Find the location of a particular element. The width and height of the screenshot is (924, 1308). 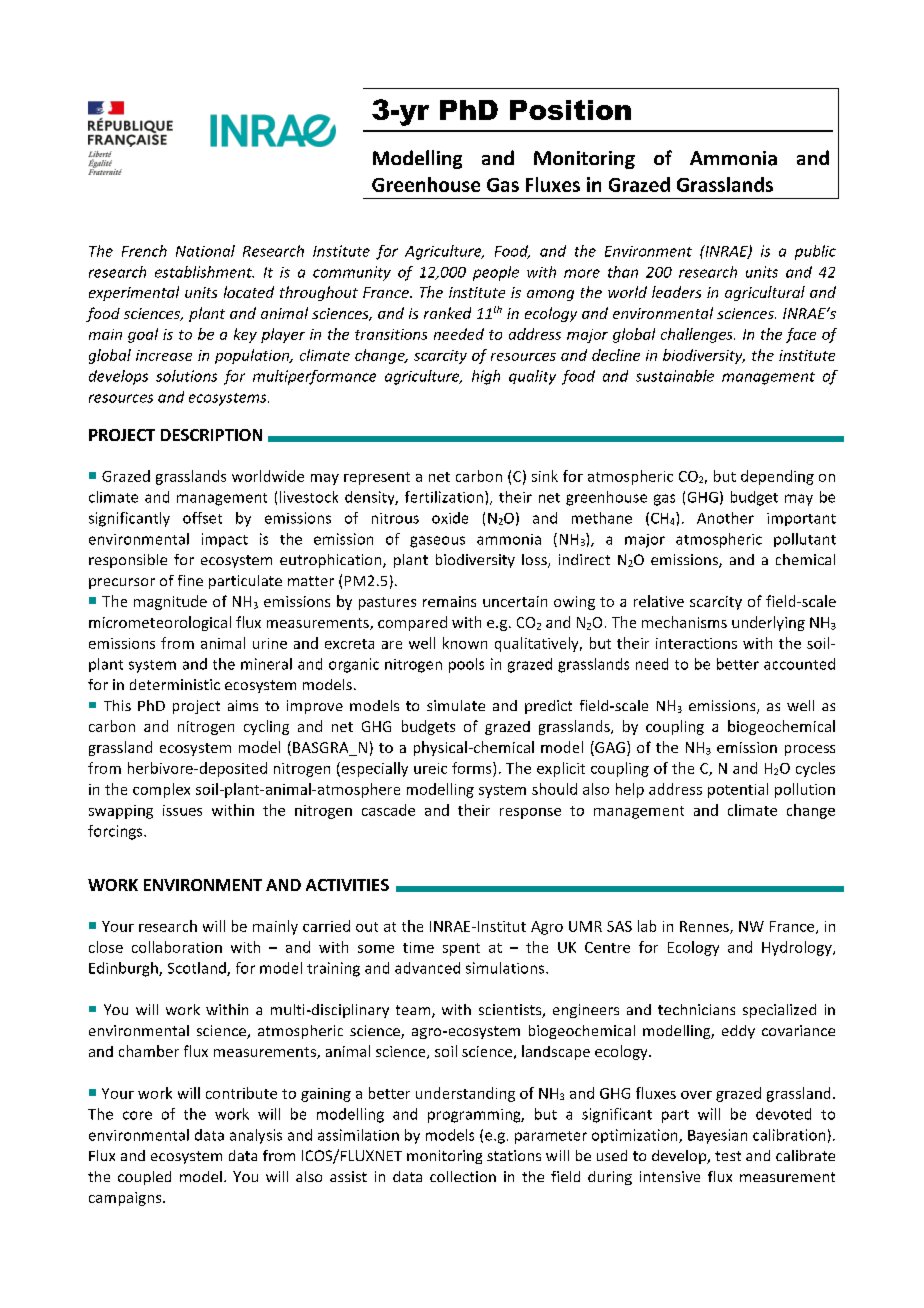

Position is located at coordinates (570, 110).
